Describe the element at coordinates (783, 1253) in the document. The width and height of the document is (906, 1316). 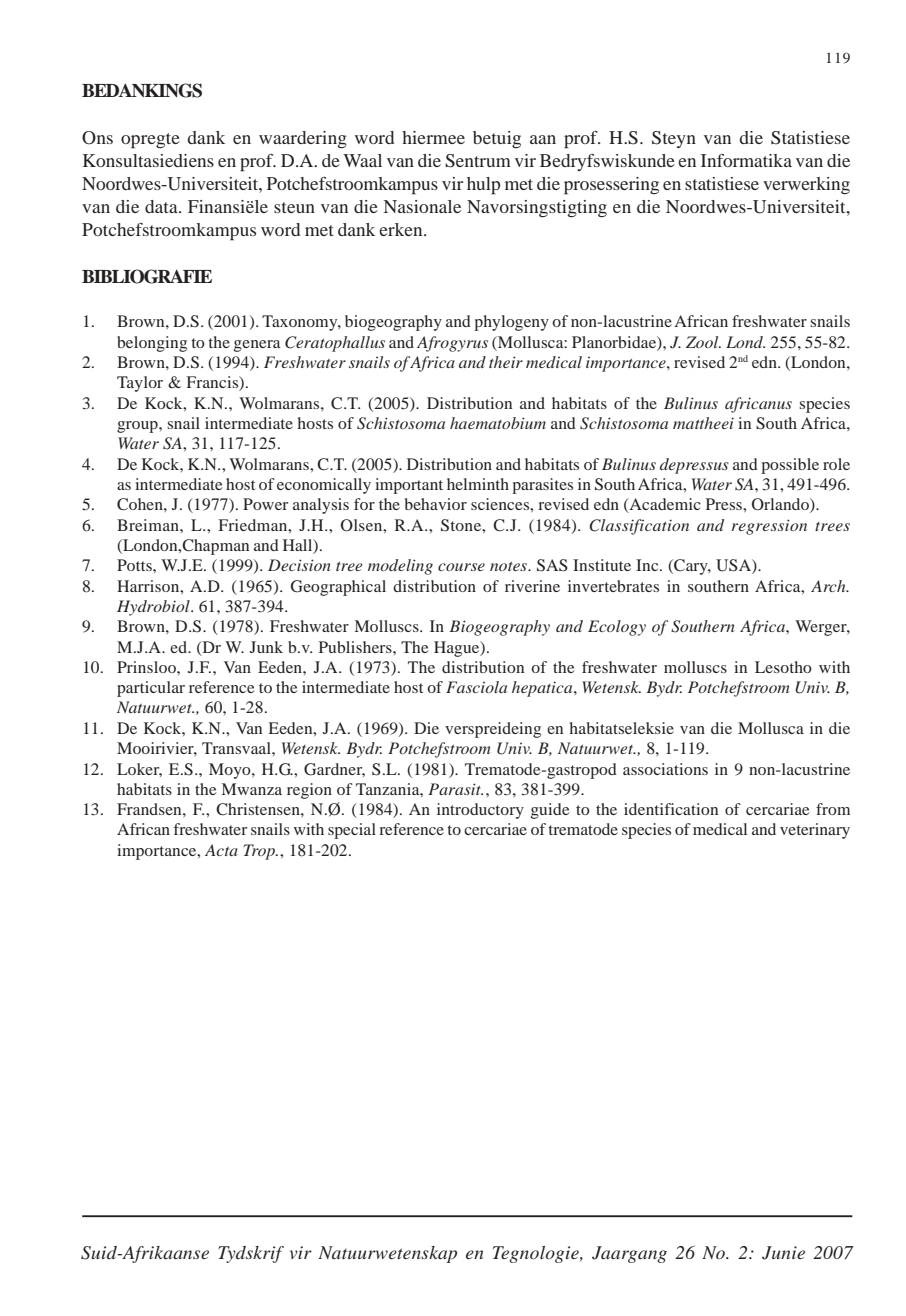
I see `Junie` at that location.
